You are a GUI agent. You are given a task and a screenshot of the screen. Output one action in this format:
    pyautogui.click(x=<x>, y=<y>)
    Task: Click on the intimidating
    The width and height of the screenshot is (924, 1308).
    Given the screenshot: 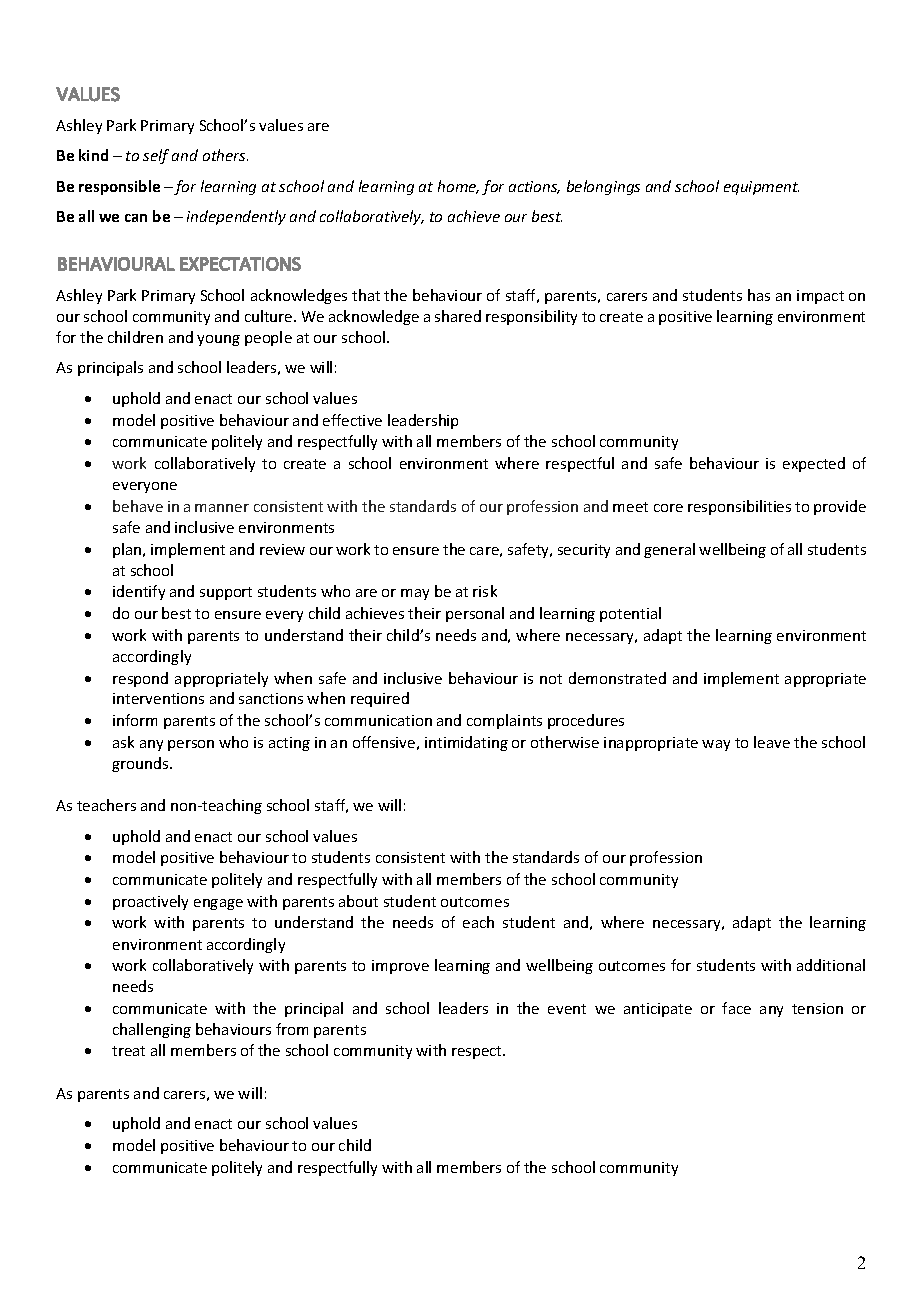 What is the action you would take?
    pyautogui.click(x=466, y=743)
